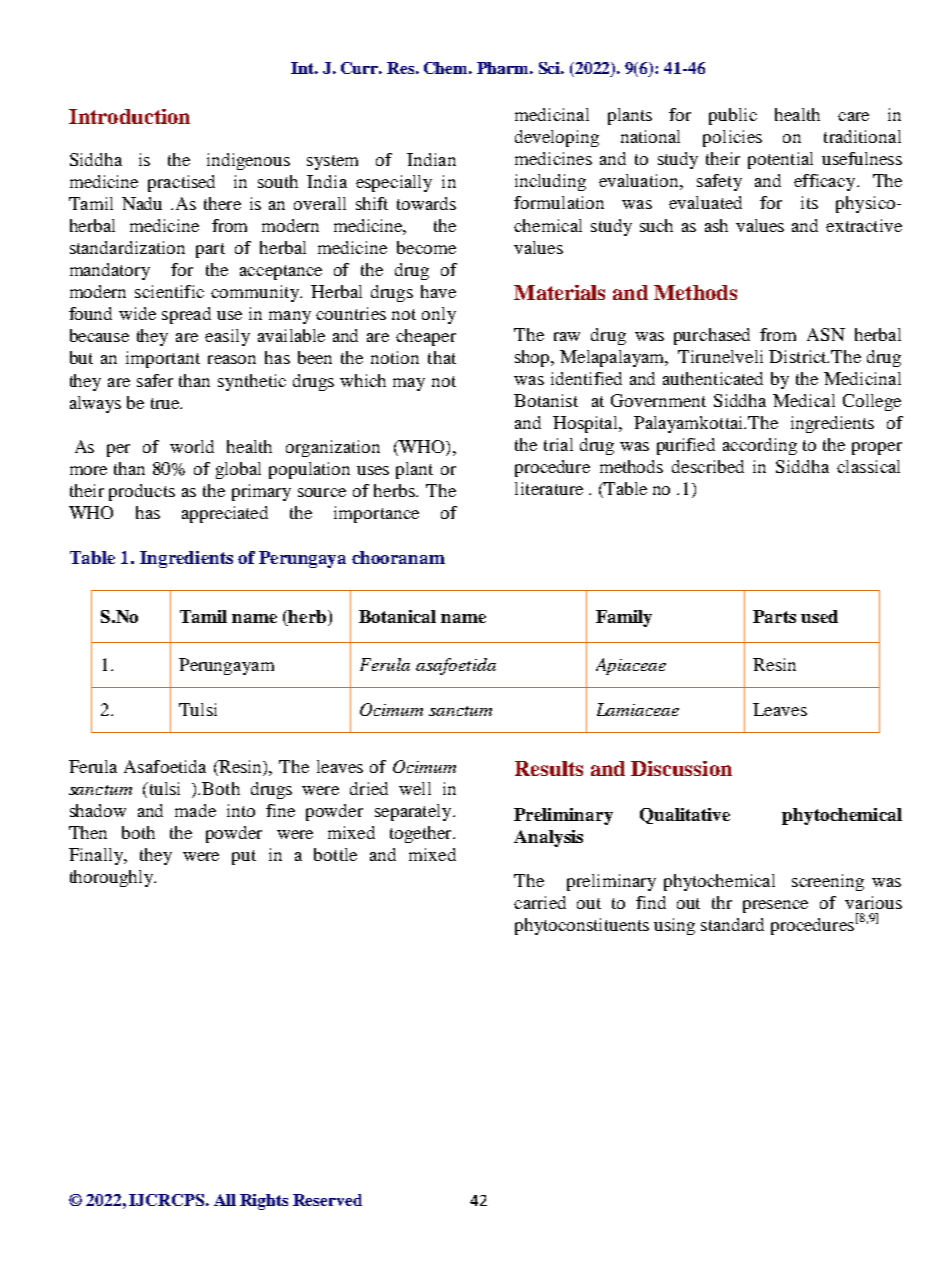 The width and height of the document is (952, 1268). Describe the element at coordinates (195, 810) in the document. I see `made` at that location.
